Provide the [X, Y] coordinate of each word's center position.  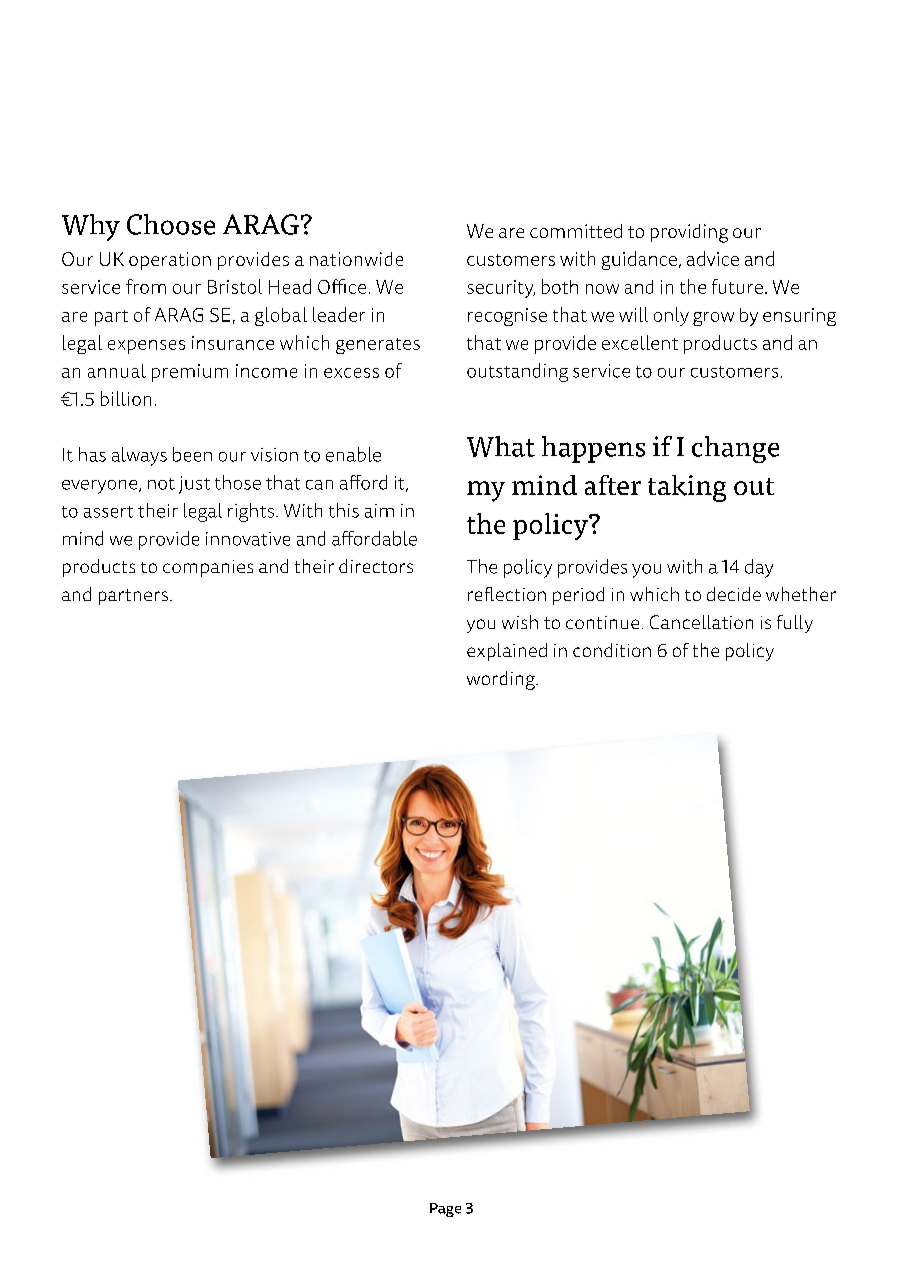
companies [208, 568]
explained [507, 652]
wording [502, 680]
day [759, 568]
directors [376, 566]
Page [445, 1210]
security [501, 289]
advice [713, 258]
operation [170, 261]
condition [612, 650]
